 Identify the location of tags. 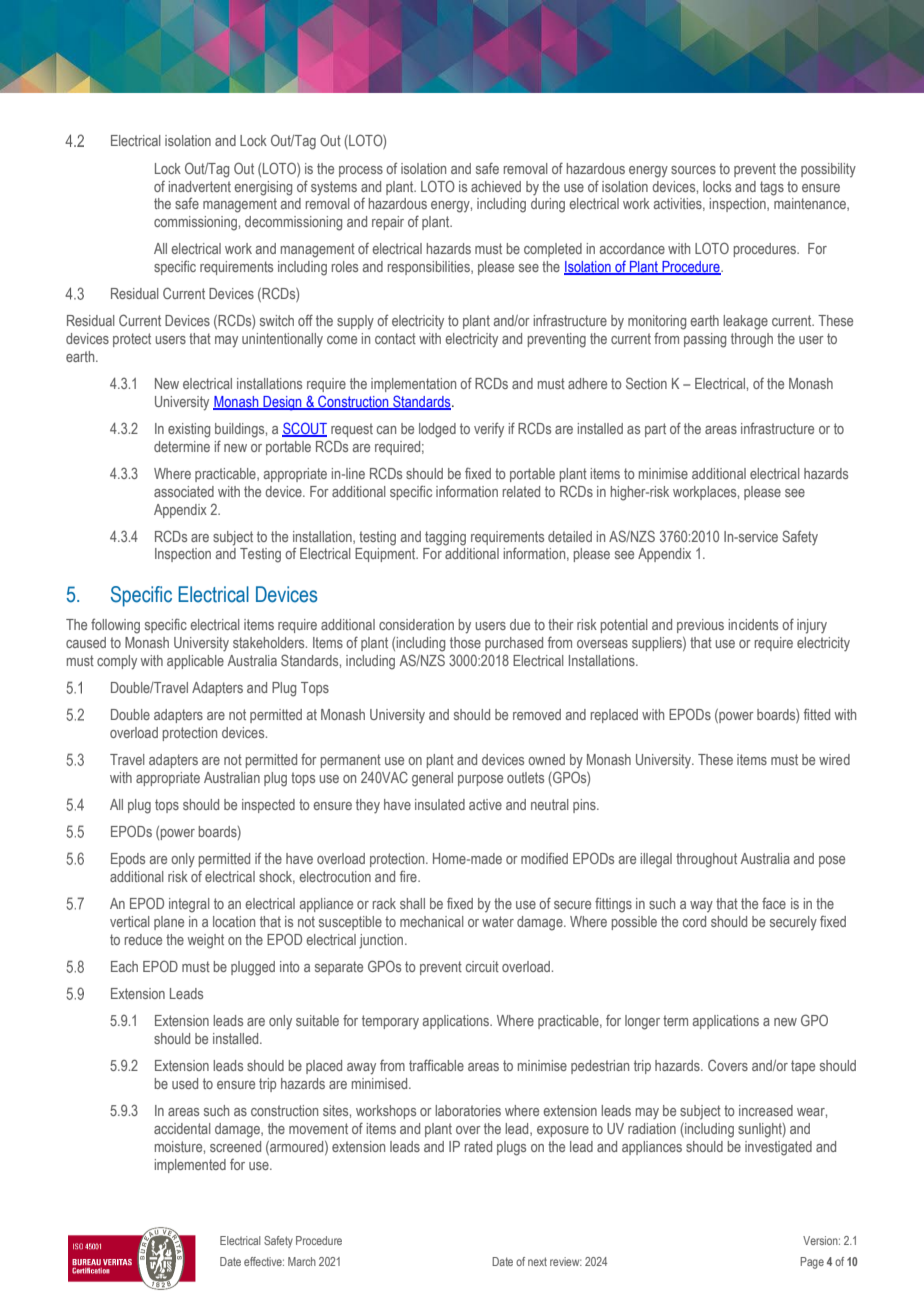
(772, 188).
